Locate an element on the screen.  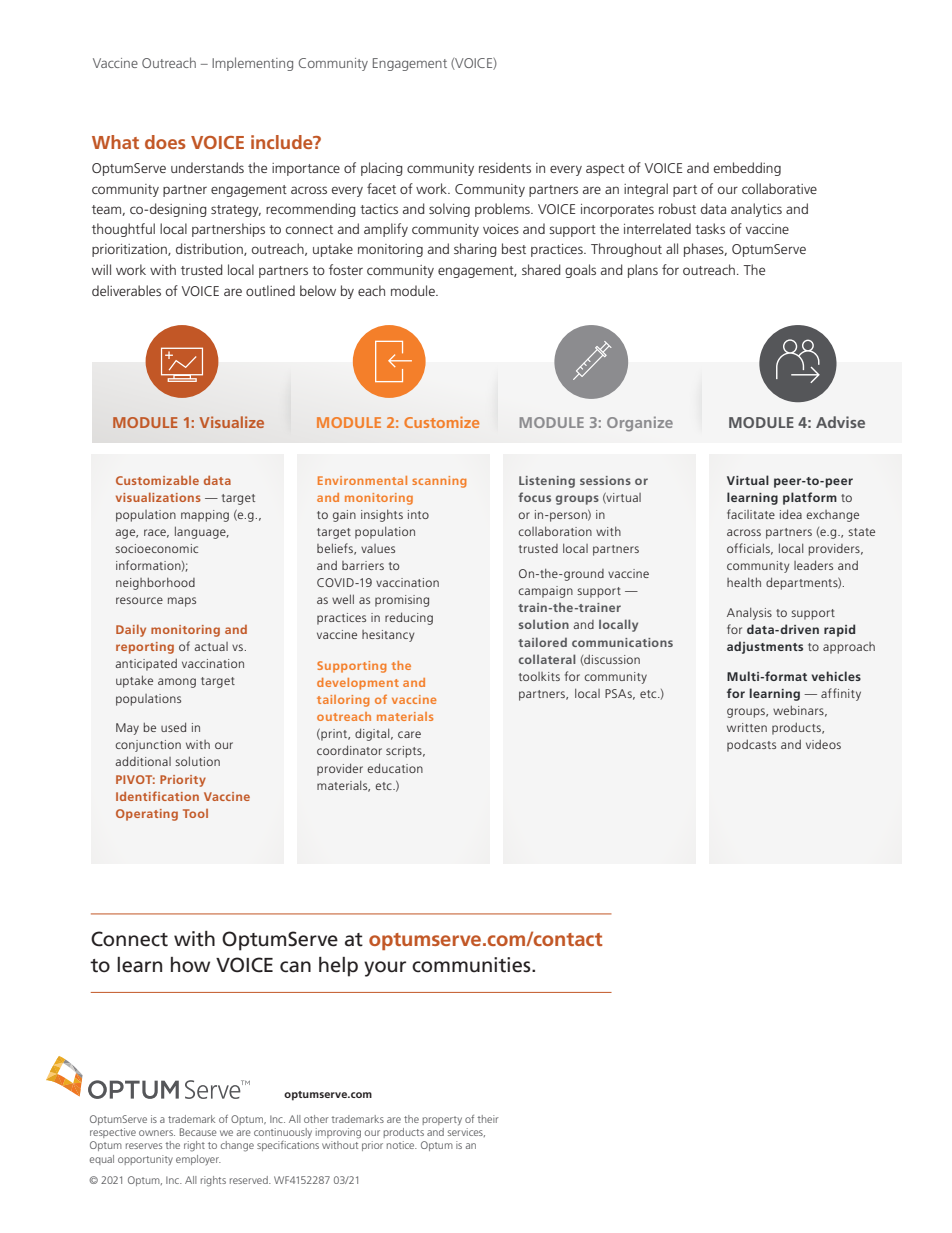
podcasts is located at coordinates (751, 745).
